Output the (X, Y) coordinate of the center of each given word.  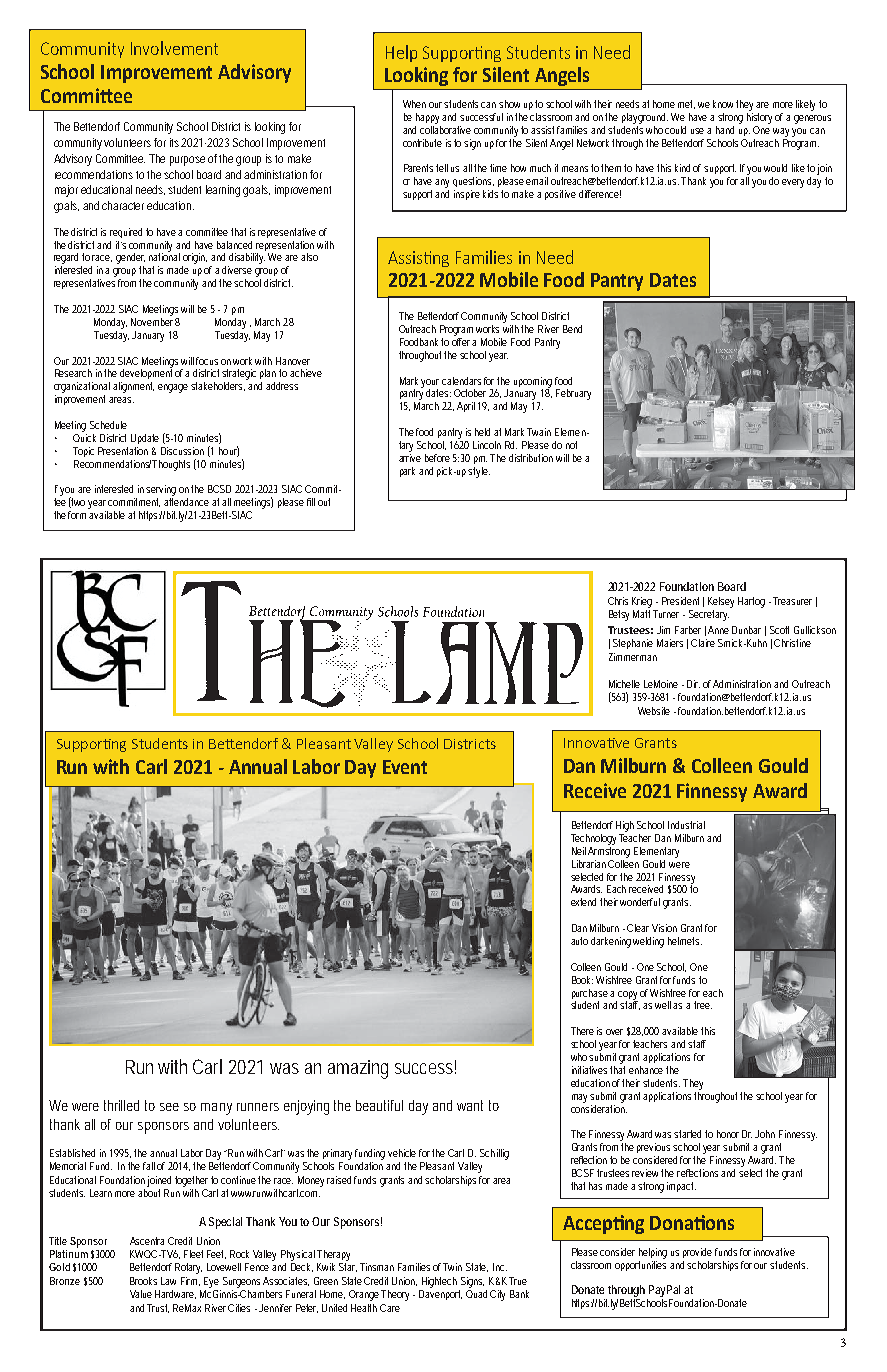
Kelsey (721, 602)
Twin (453, 1267)
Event (405, 767)
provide (697, 1253)
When (414, 104)
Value (141, 1294)
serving (161, 492)
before (437, 458)
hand (725, 130)
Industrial (686, 825)
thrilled (121, 1105)
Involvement (174, 48)
